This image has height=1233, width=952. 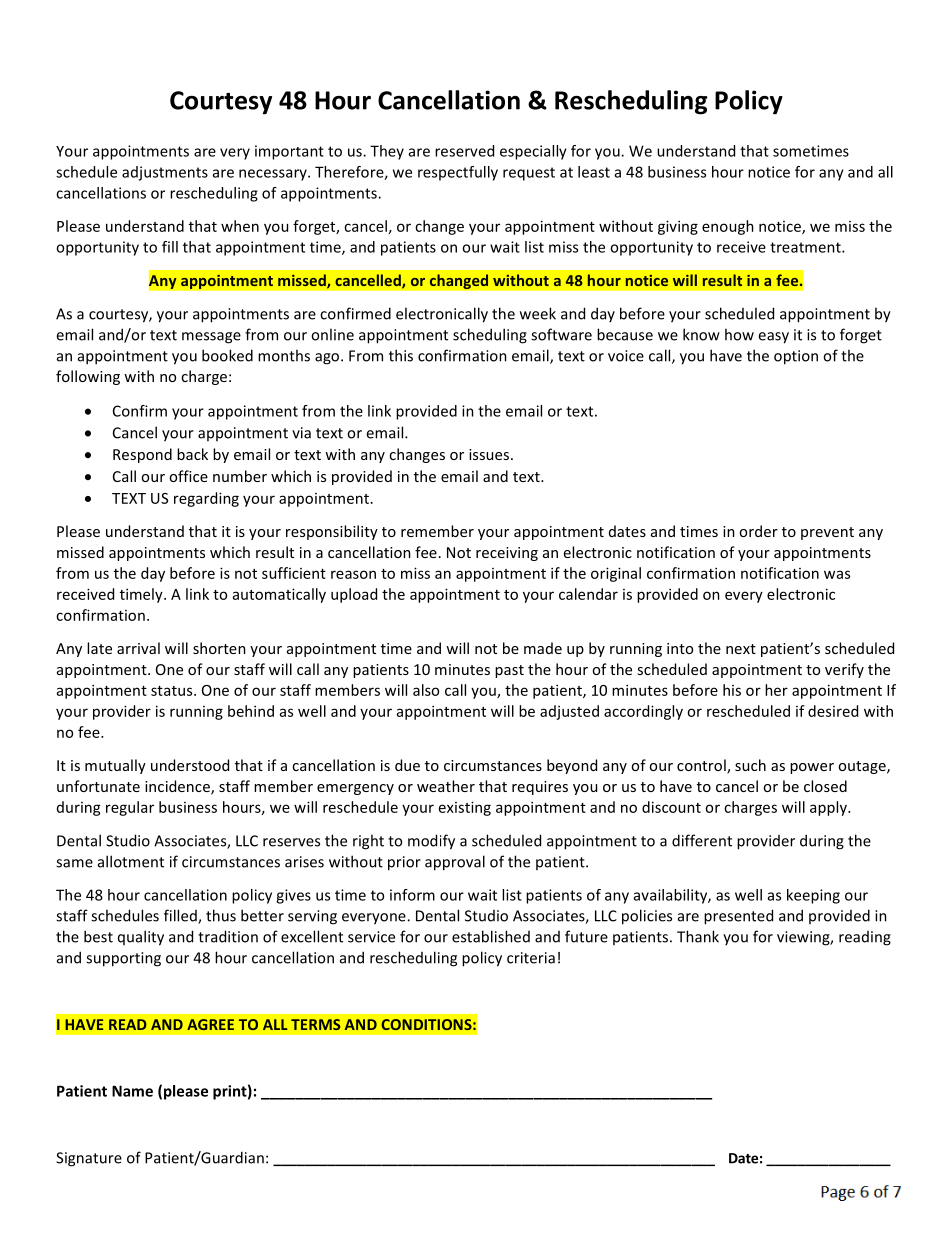 I want to click on Thank, so click(x=698, y=936).
